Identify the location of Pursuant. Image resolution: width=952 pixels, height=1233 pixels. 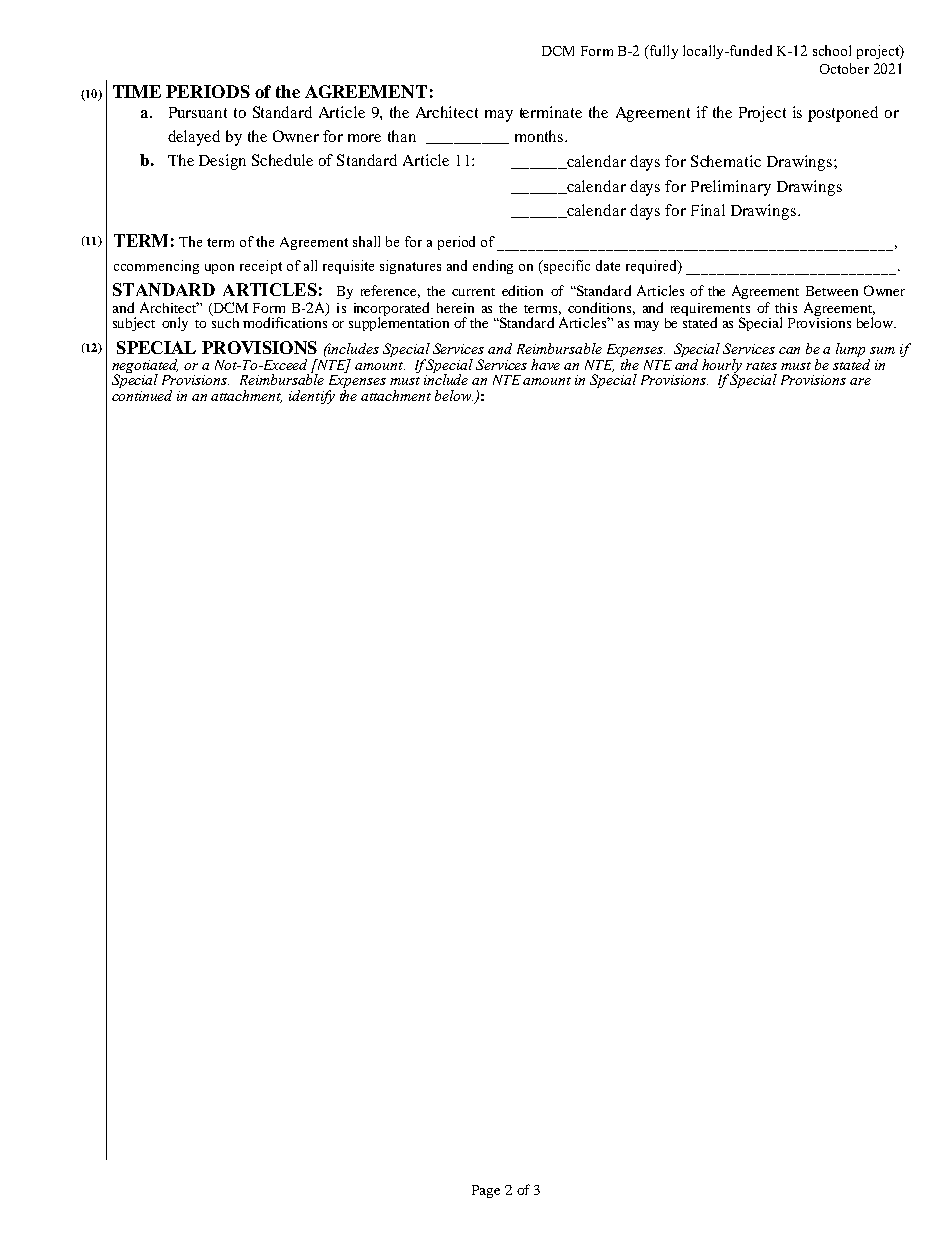
(198, 112).
